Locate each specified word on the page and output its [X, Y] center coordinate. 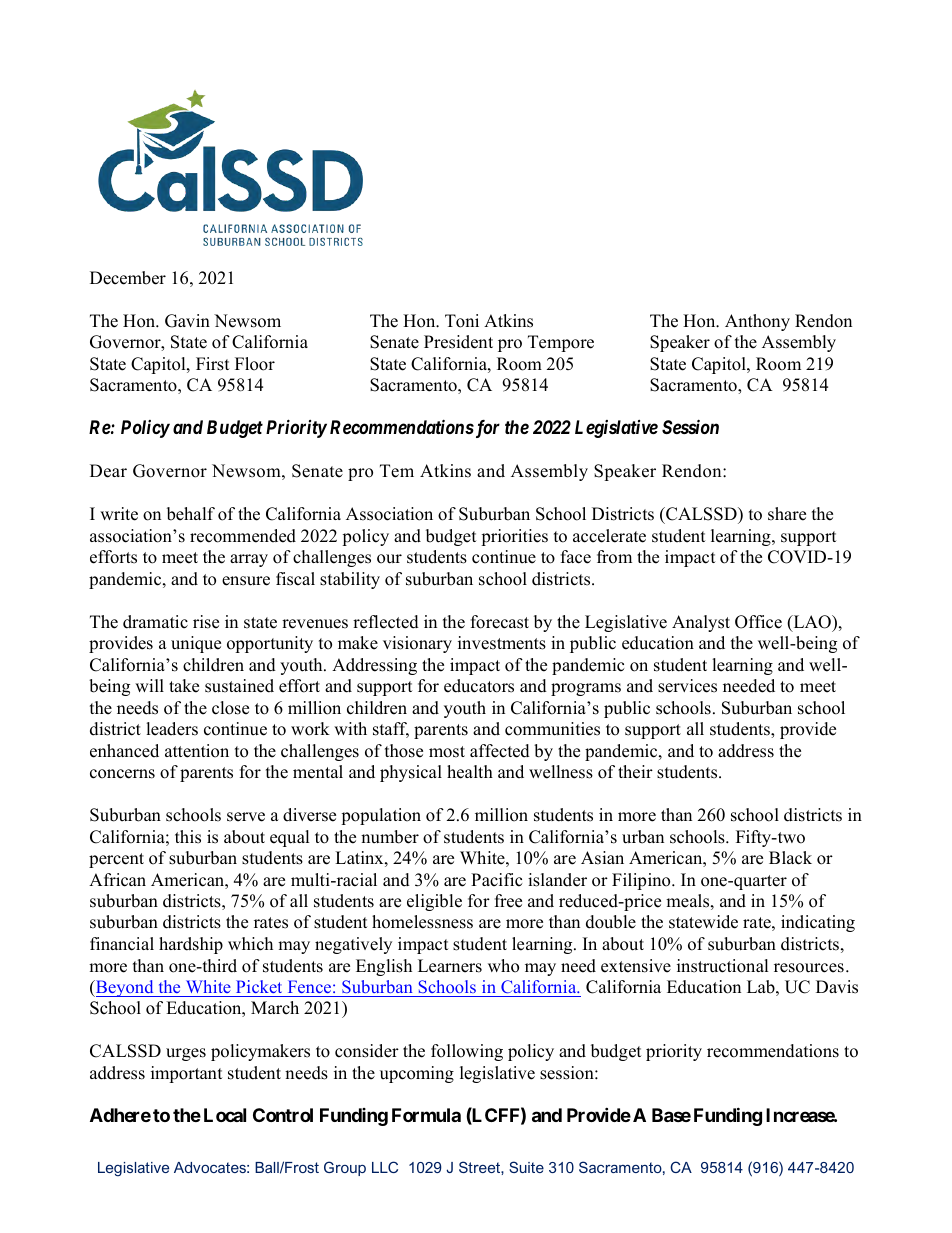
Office [758, 622]
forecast [500, 622]
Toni [462, 321]
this [188, 837]
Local [225, 1115]
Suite [526, 1167]
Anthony [757, 322]
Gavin [187, 321]
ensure [246, 581]
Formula [426, 1115]
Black [790, 858]
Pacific [496, 880]
